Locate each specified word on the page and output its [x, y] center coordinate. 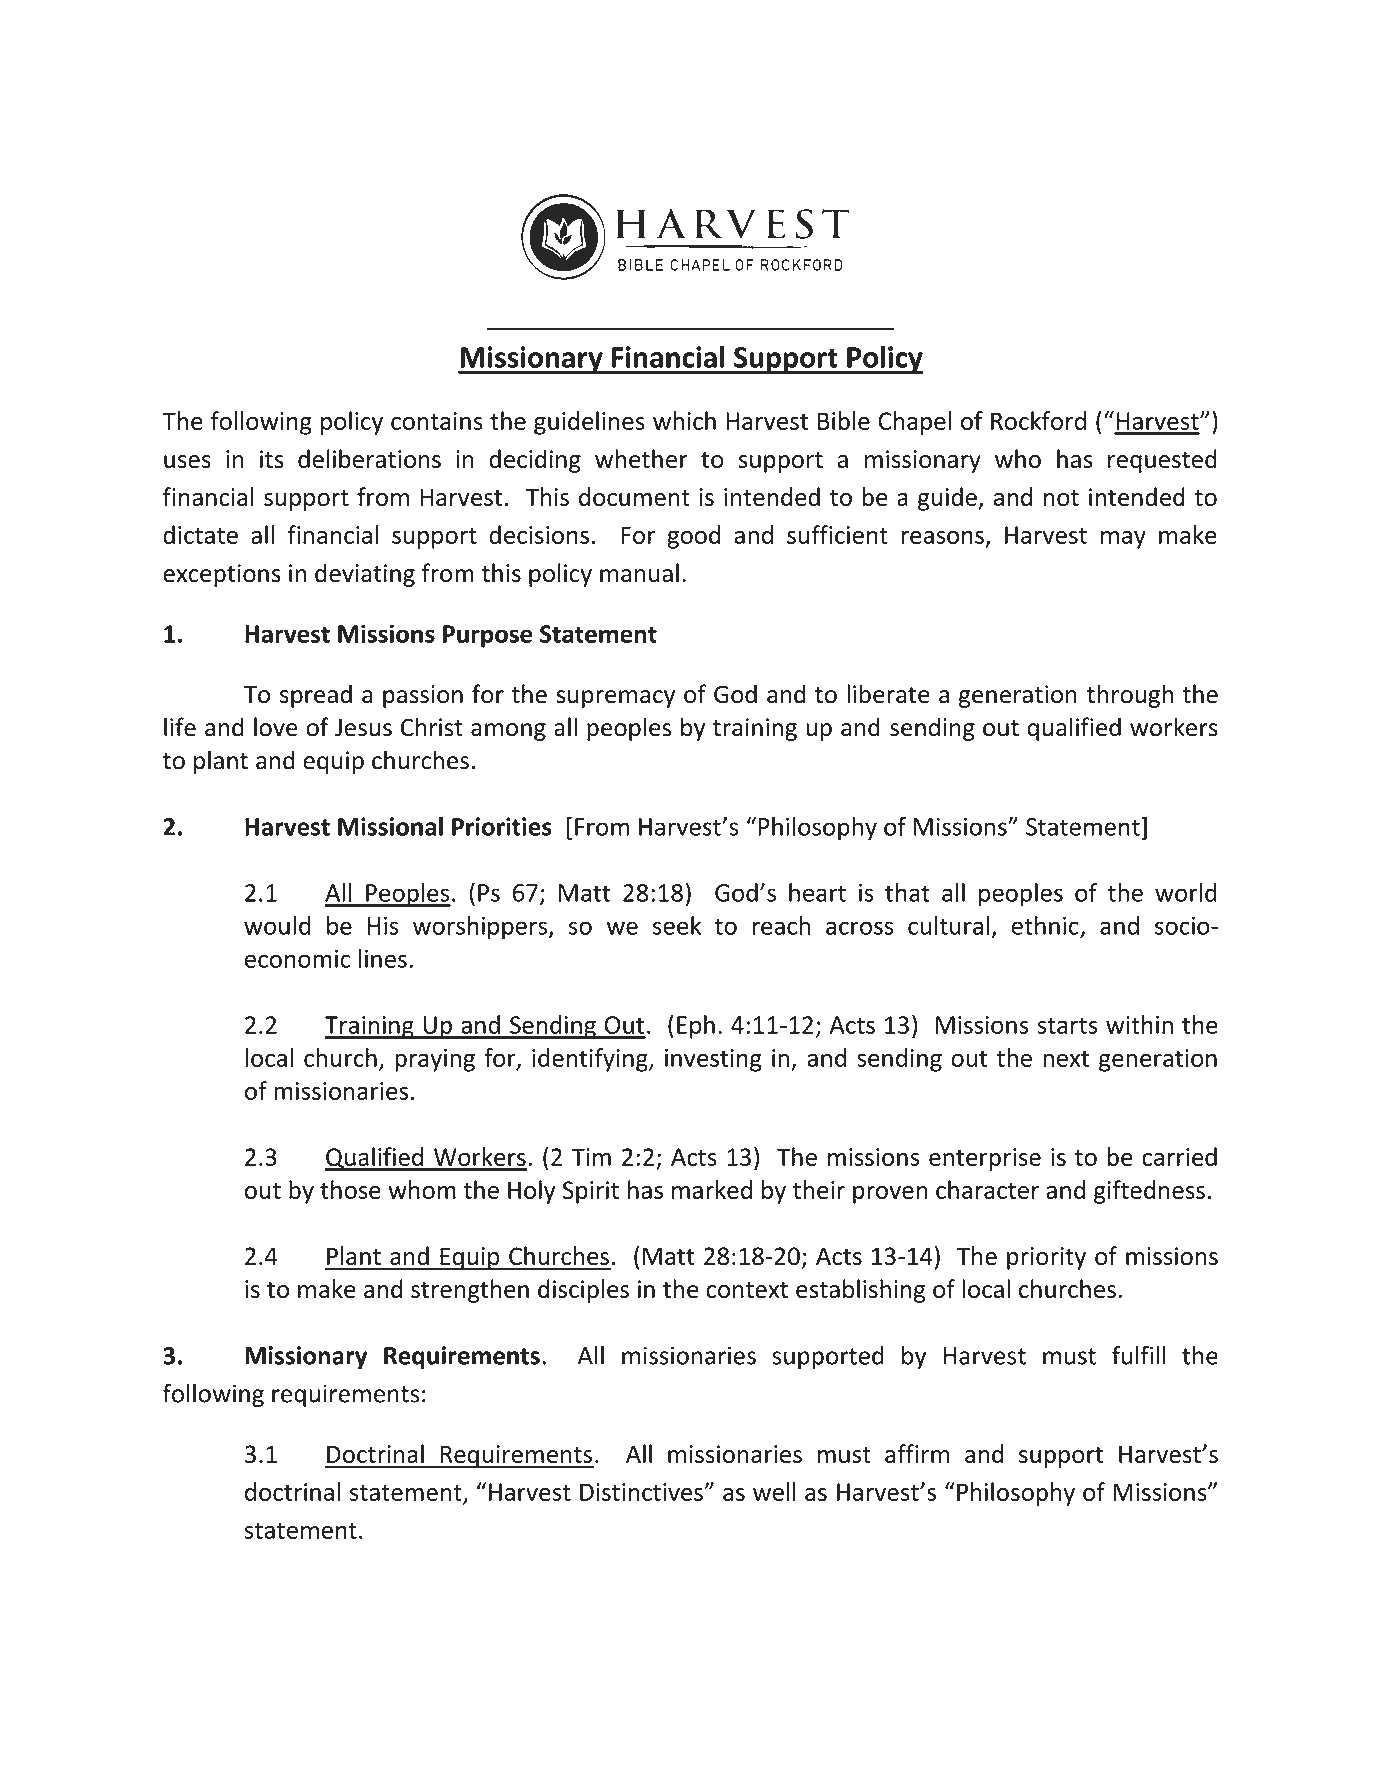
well [774, 1491]
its [272, 459]
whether [641, 458]
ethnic [1045, 925]
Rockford [1038, 420]
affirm [917, 1453]
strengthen [470, 1291]
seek [677, 925]
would [277, 925]
